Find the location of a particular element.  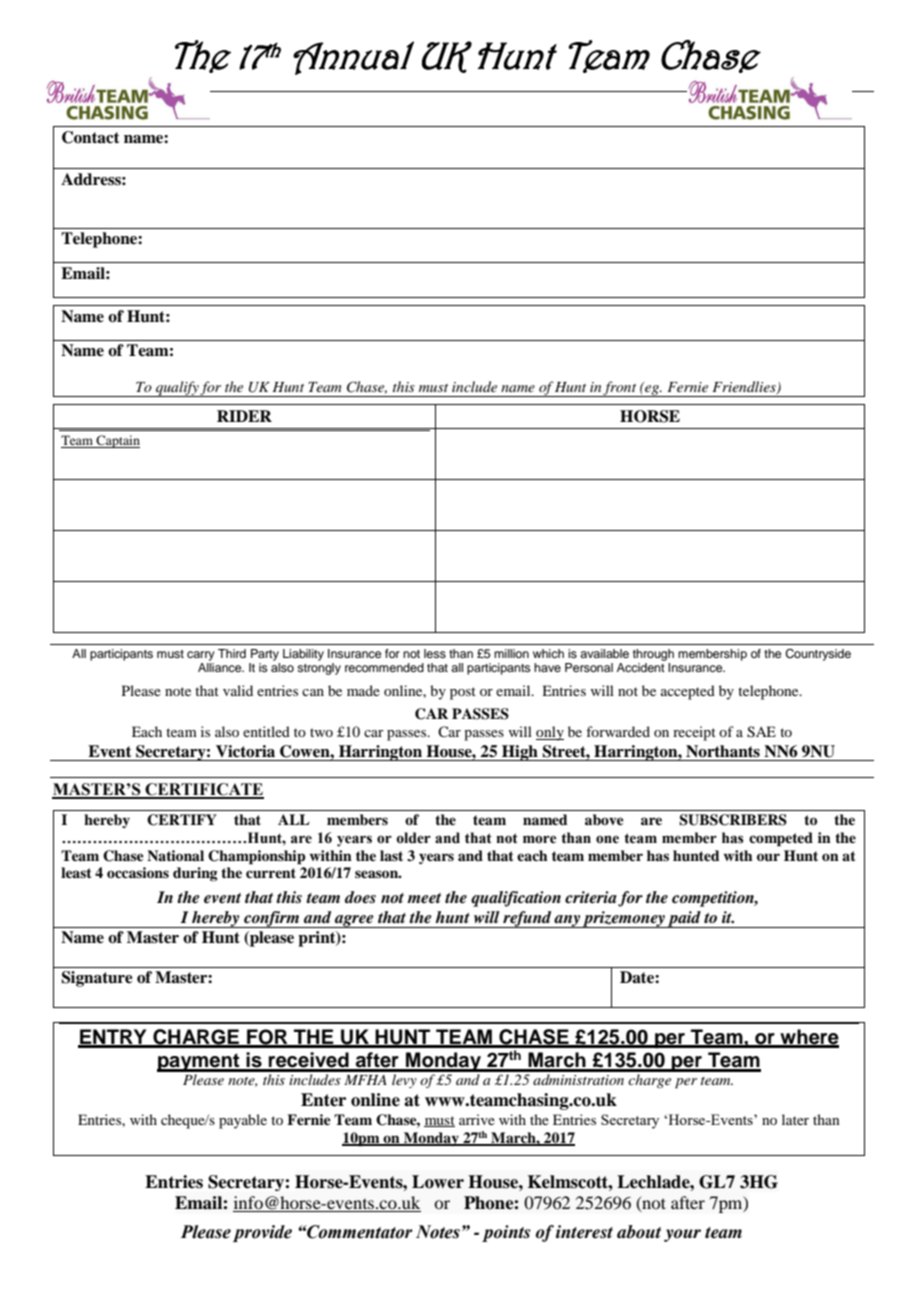

your is located at coordinates (682, 1235).
